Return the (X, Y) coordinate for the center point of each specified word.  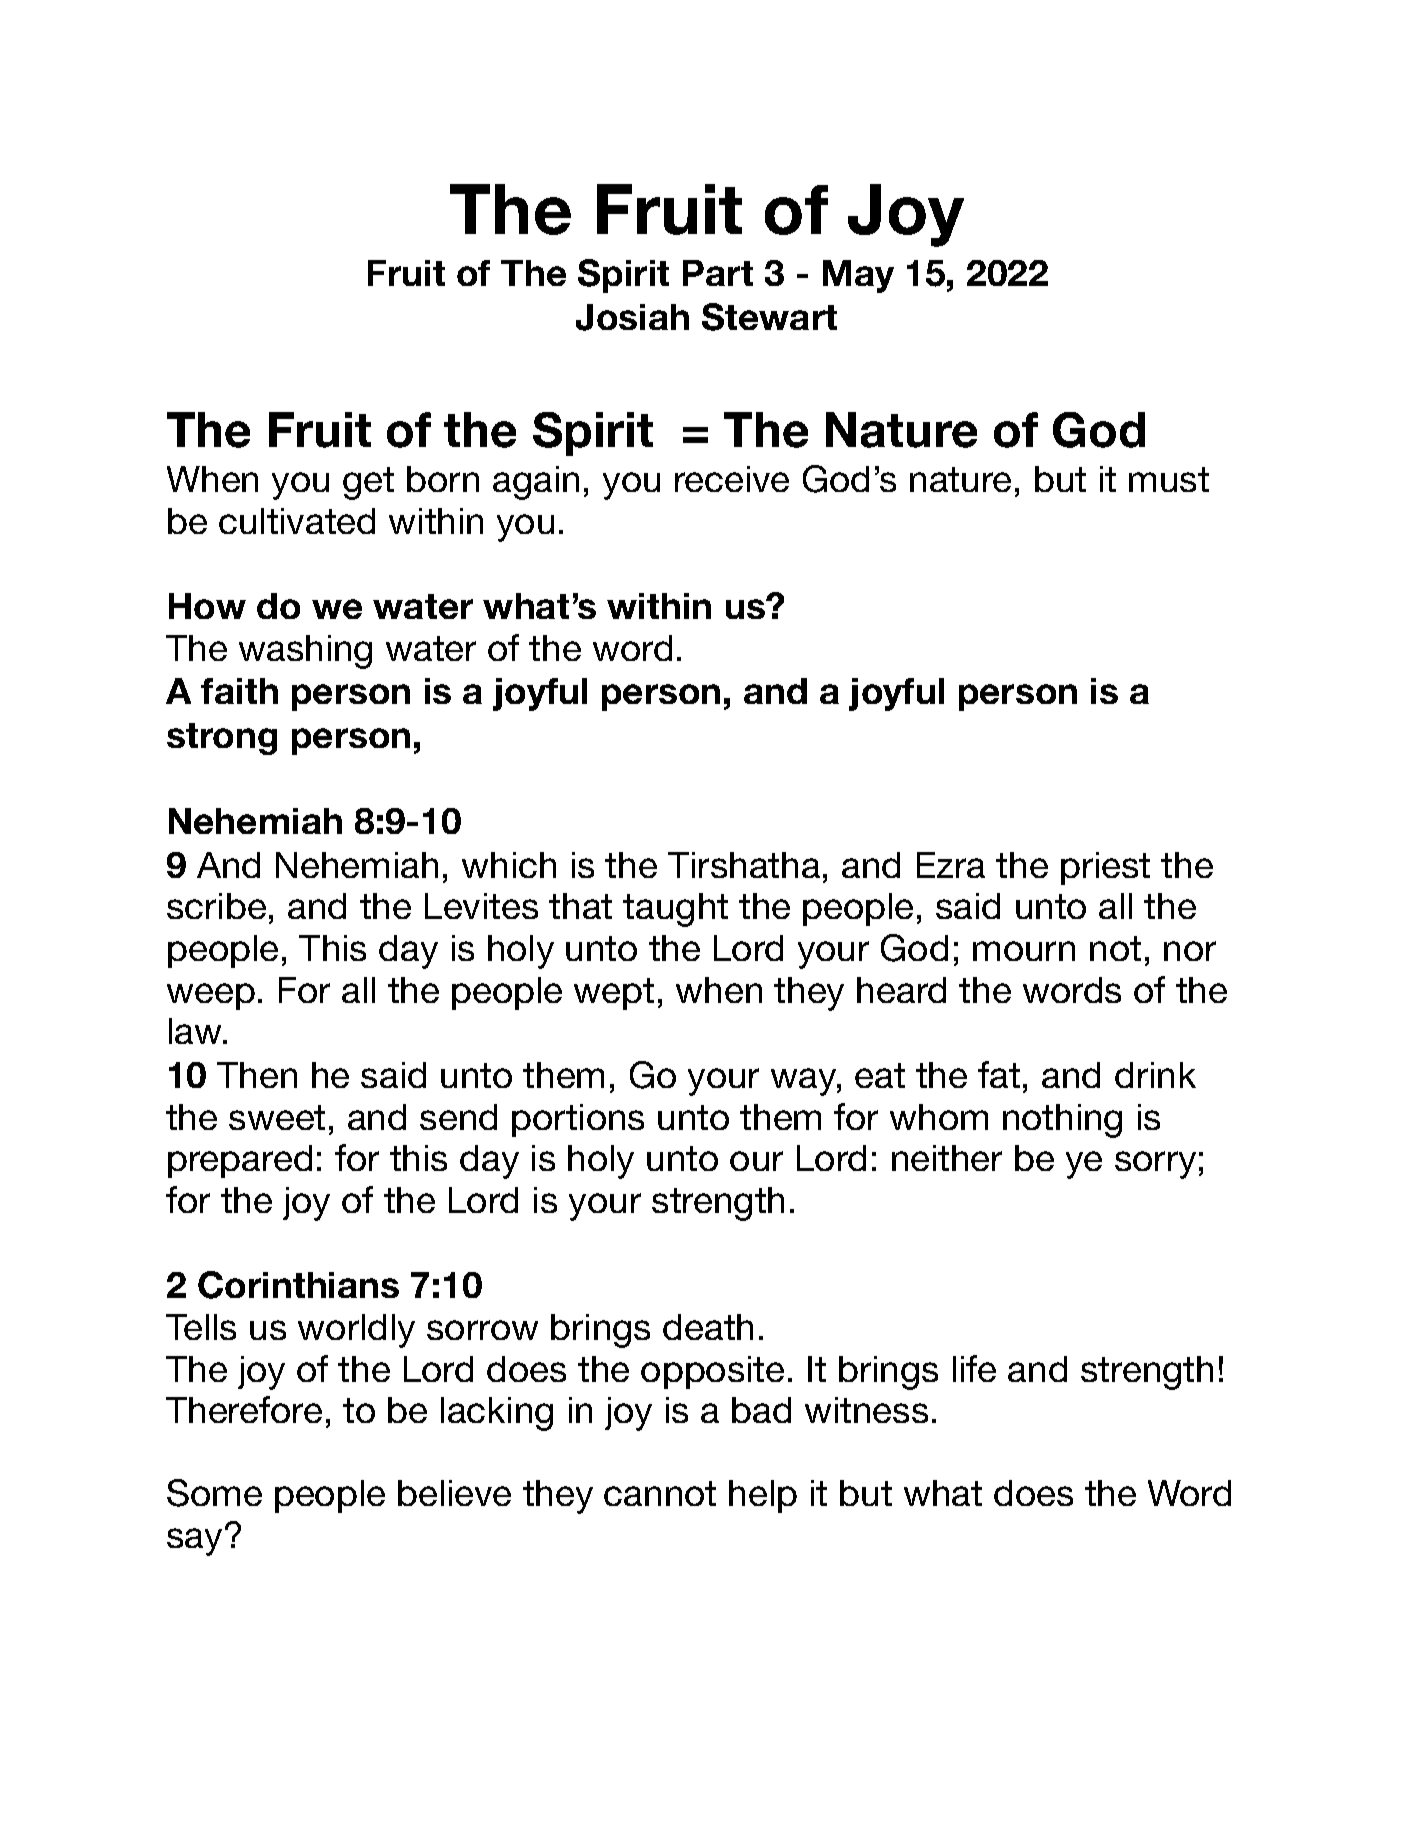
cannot (660, 1493)
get (368, 483)
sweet (277, 1117)
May (858, 276)
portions (578, 1120)
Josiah (632, 317)
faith (239, 691)
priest (1105, 868)
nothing (1062, 1121)
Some (214, 1493)
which (509, 865)
